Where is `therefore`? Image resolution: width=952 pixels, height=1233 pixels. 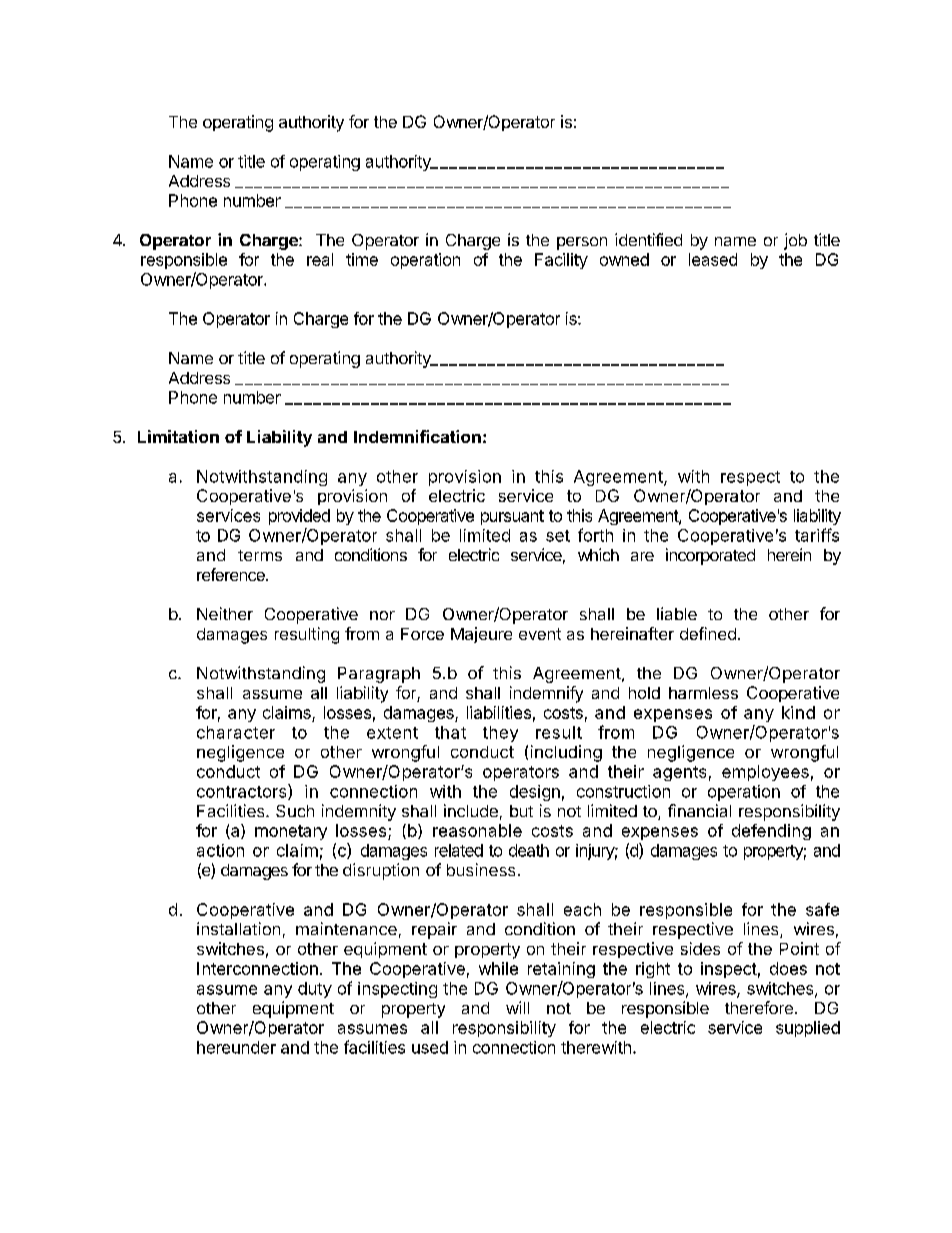 therefore is located at coordinates (759, 1007).
